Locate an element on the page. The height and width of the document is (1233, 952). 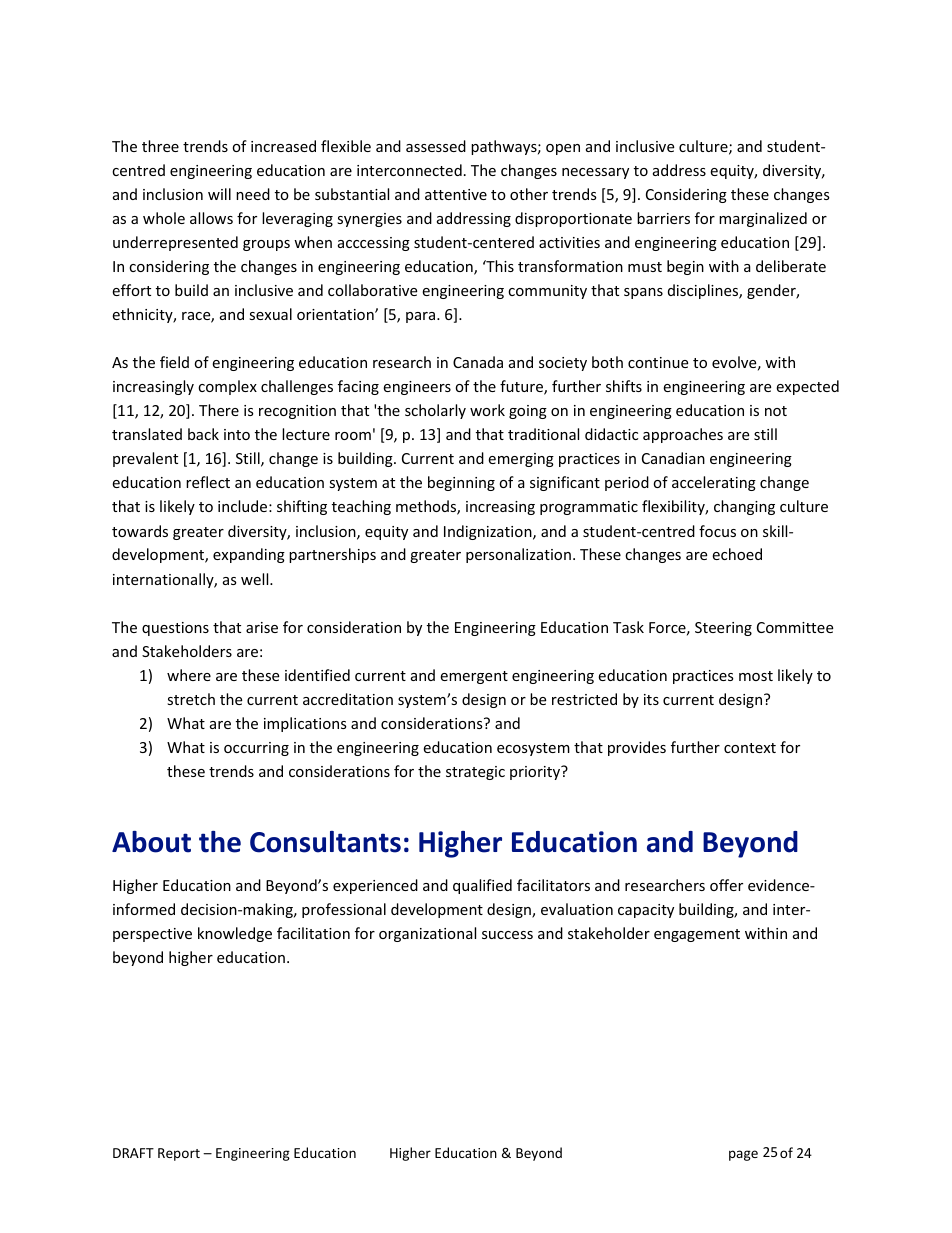
Steering is located at coordinates (723, 629).
